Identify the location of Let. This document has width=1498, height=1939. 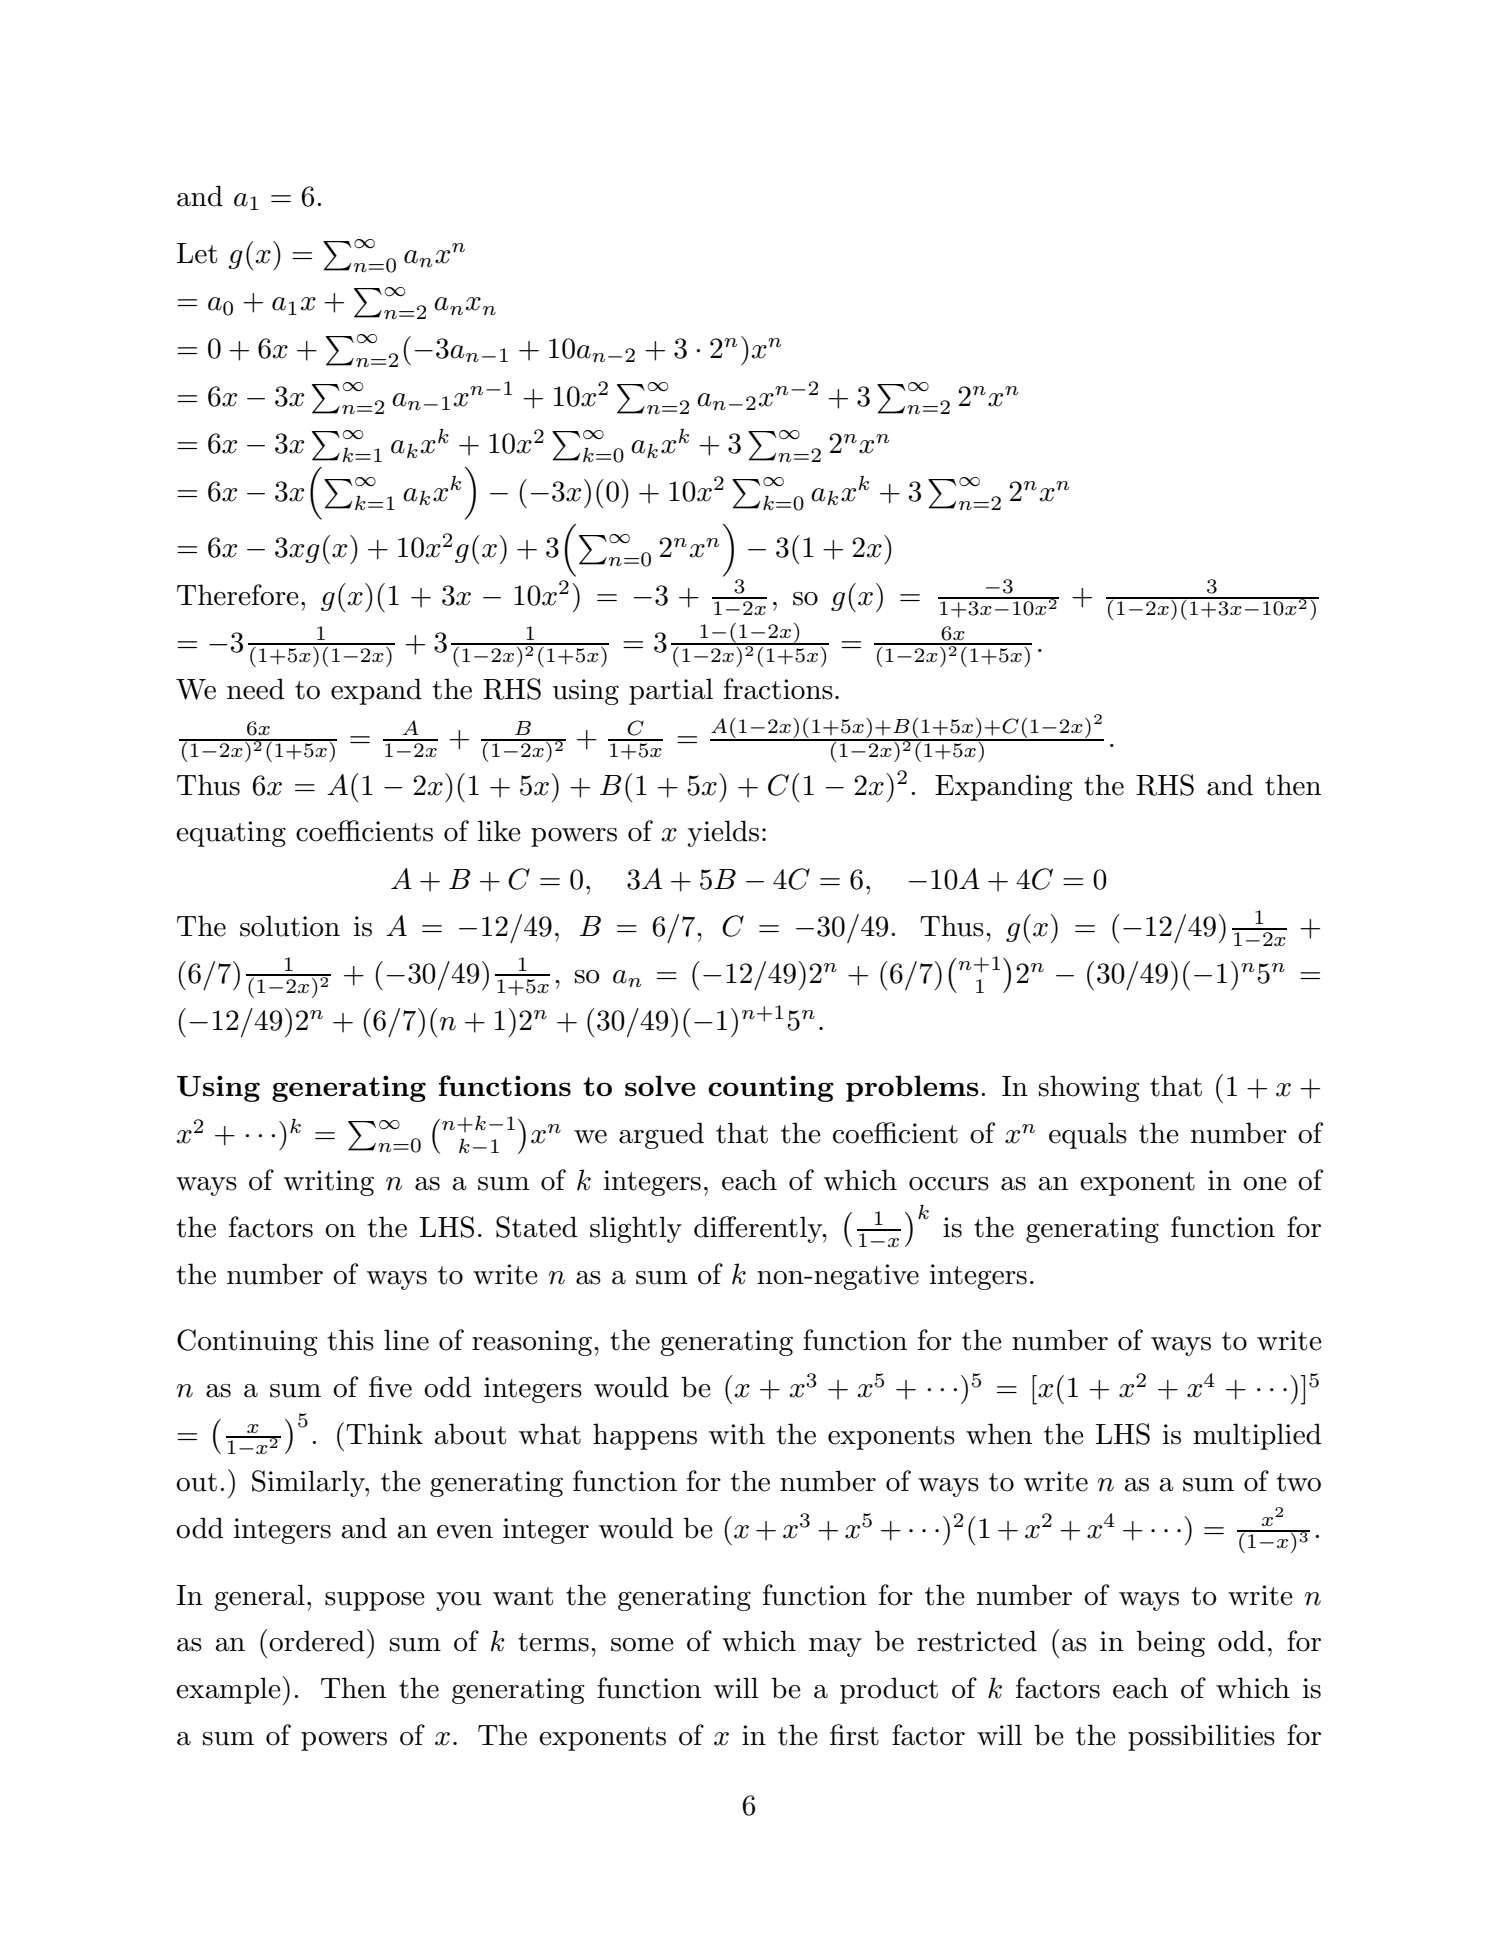
(197, 253).
